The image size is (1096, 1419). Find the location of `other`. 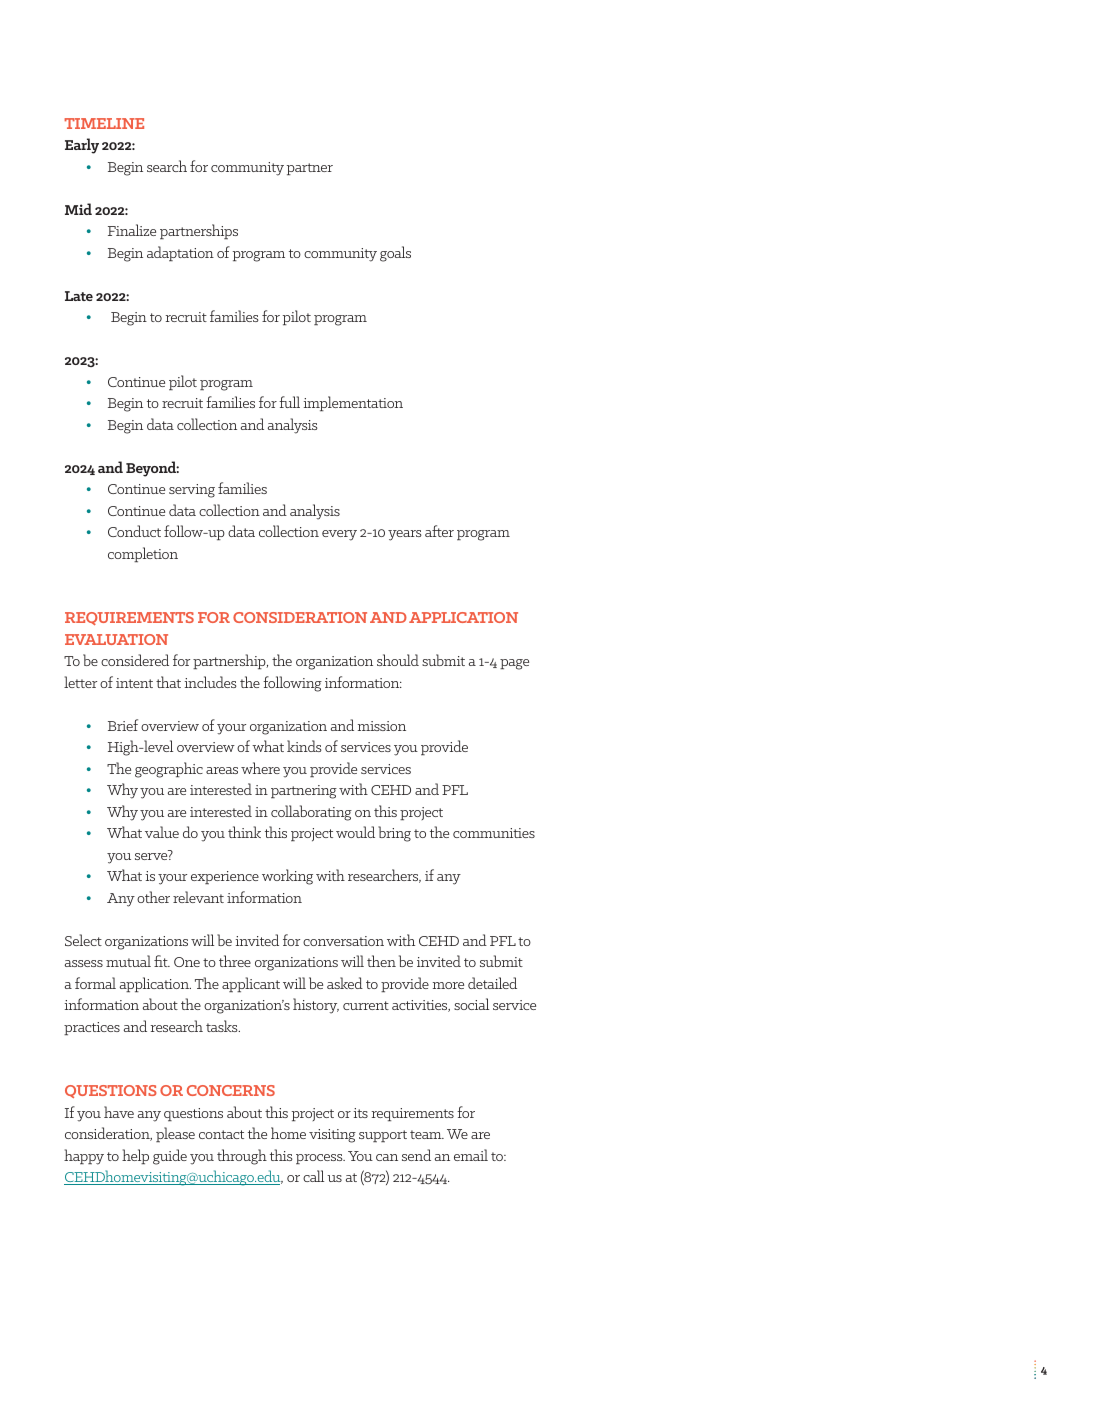

other is located at coordinates (153, 897).
